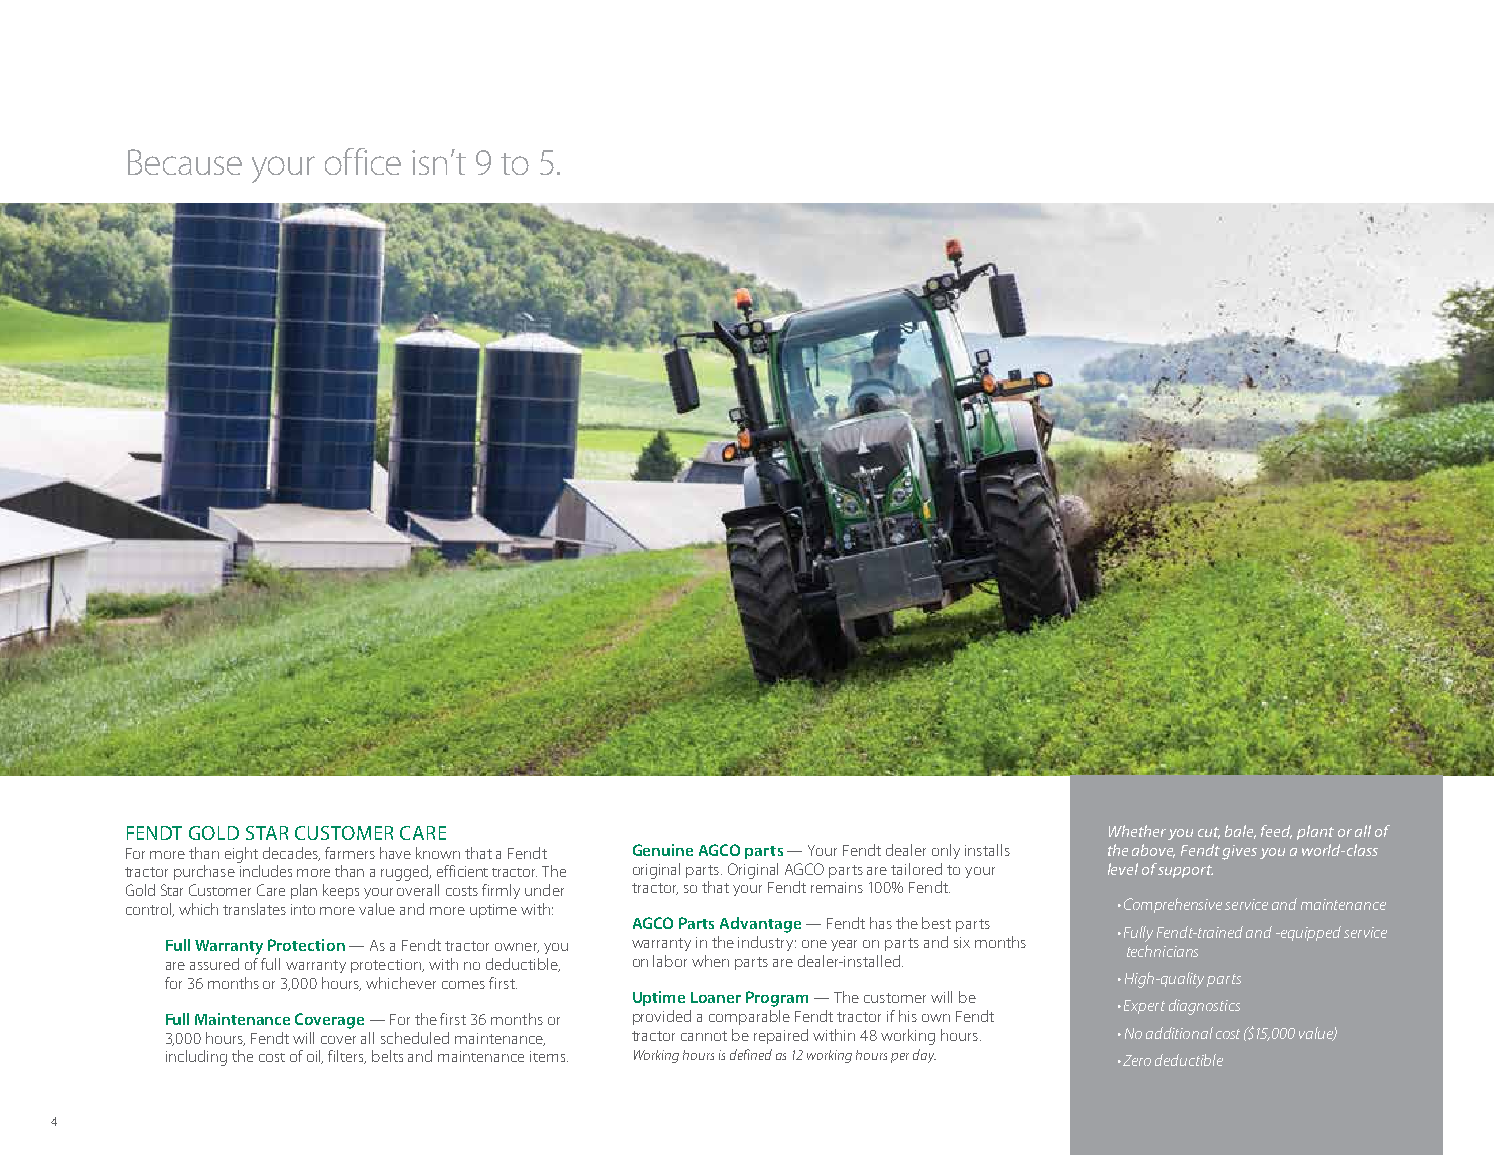  Describe the element at coordinates (1240, 832) in the image. I see `bale` at that location.
